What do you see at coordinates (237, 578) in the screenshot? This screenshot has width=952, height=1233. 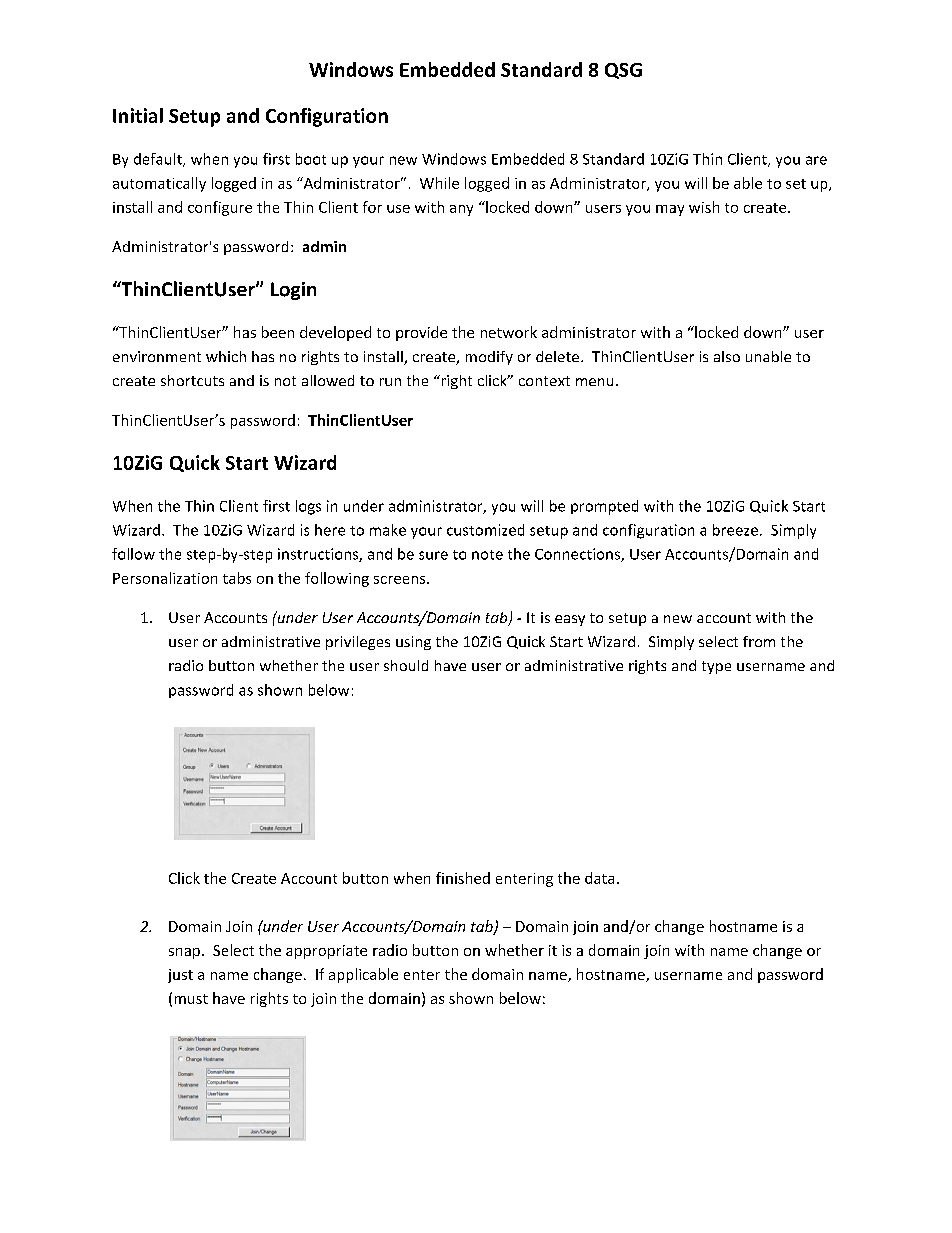 I see `tabs` at bounding box center [237, 578].
